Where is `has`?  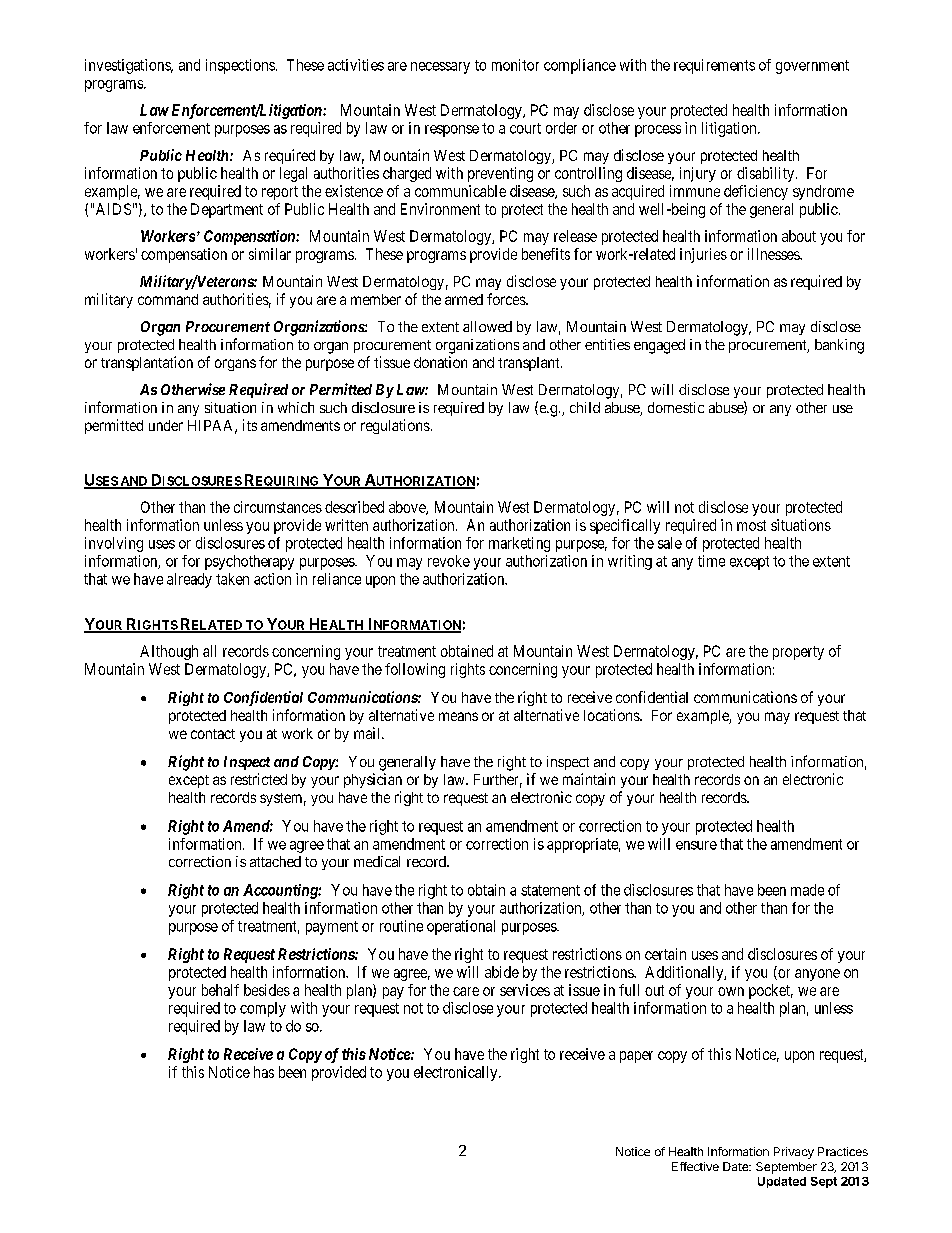
has is located at coordinates (264, 1072).
